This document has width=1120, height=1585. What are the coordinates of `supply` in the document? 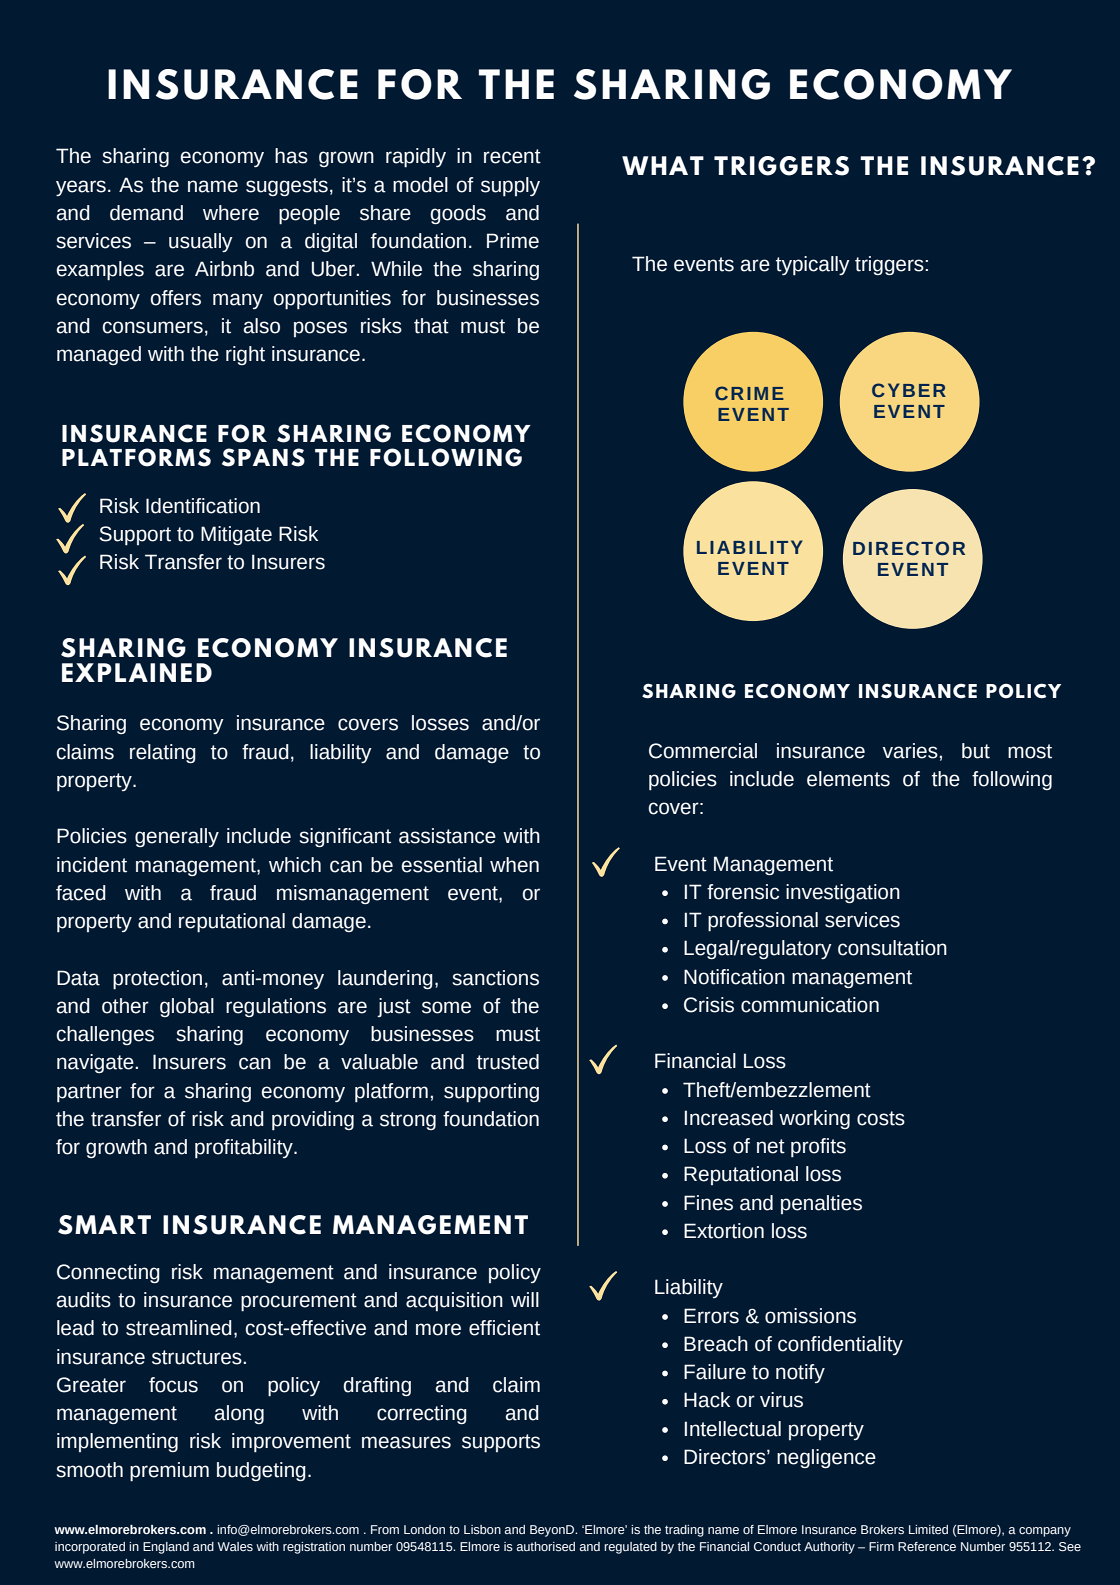 It's located at (510, 187).
